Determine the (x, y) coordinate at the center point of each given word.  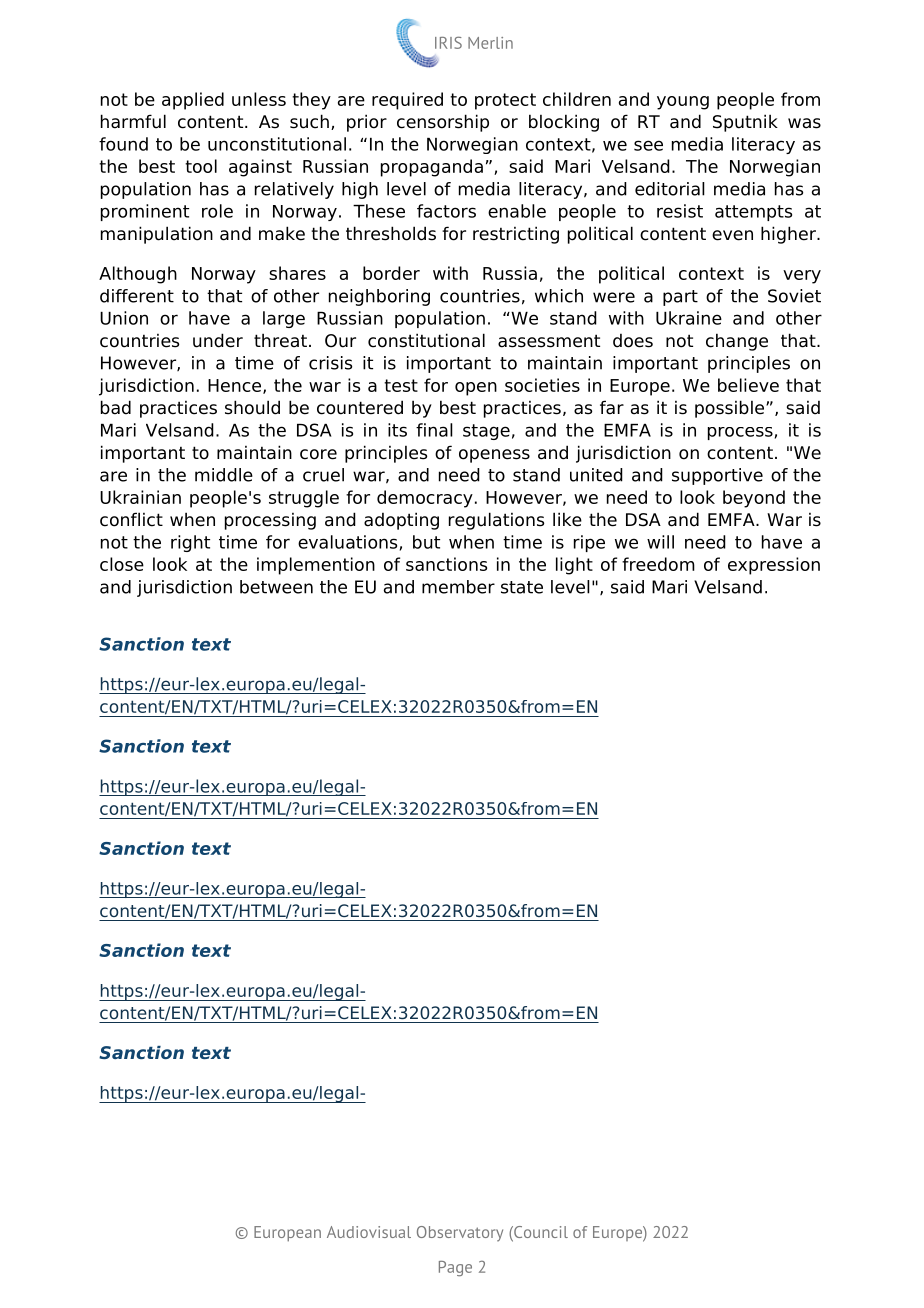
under (218, 340)
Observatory (460, 1234)
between (276, 587)
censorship (443, 123)
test (401, 385)
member (458, 587)
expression (774, 566)
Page (455, 1268)
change (737, 342)
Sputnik (745, 123)
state (522, 587)
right (190, 543)
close (122, 564)
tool (201, 166)
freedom (658, 564)
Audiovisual (369, 1232)
